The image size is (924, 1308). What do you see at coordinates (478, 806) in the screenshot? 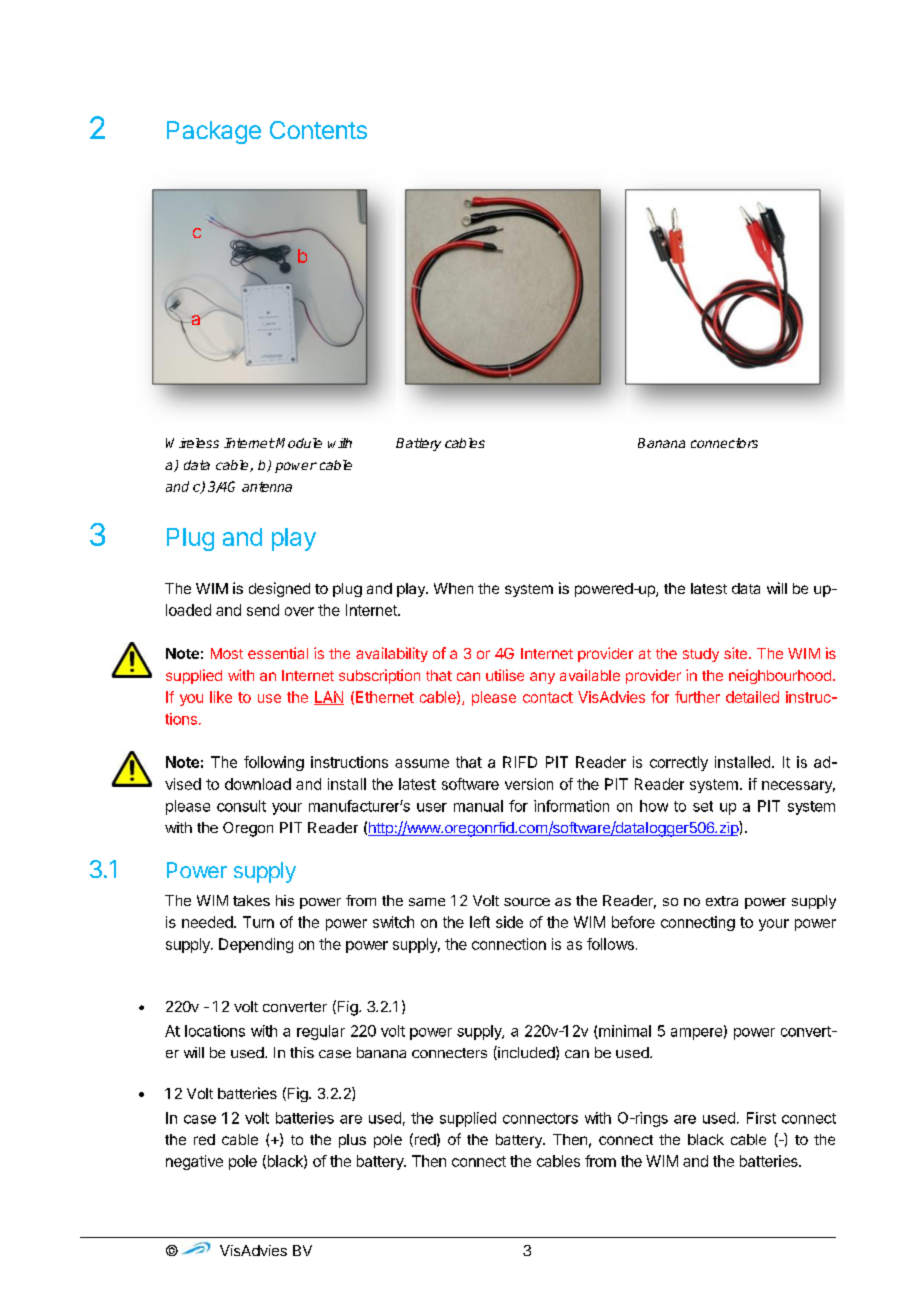
I see `manual` at bounding box center [478, 806].
